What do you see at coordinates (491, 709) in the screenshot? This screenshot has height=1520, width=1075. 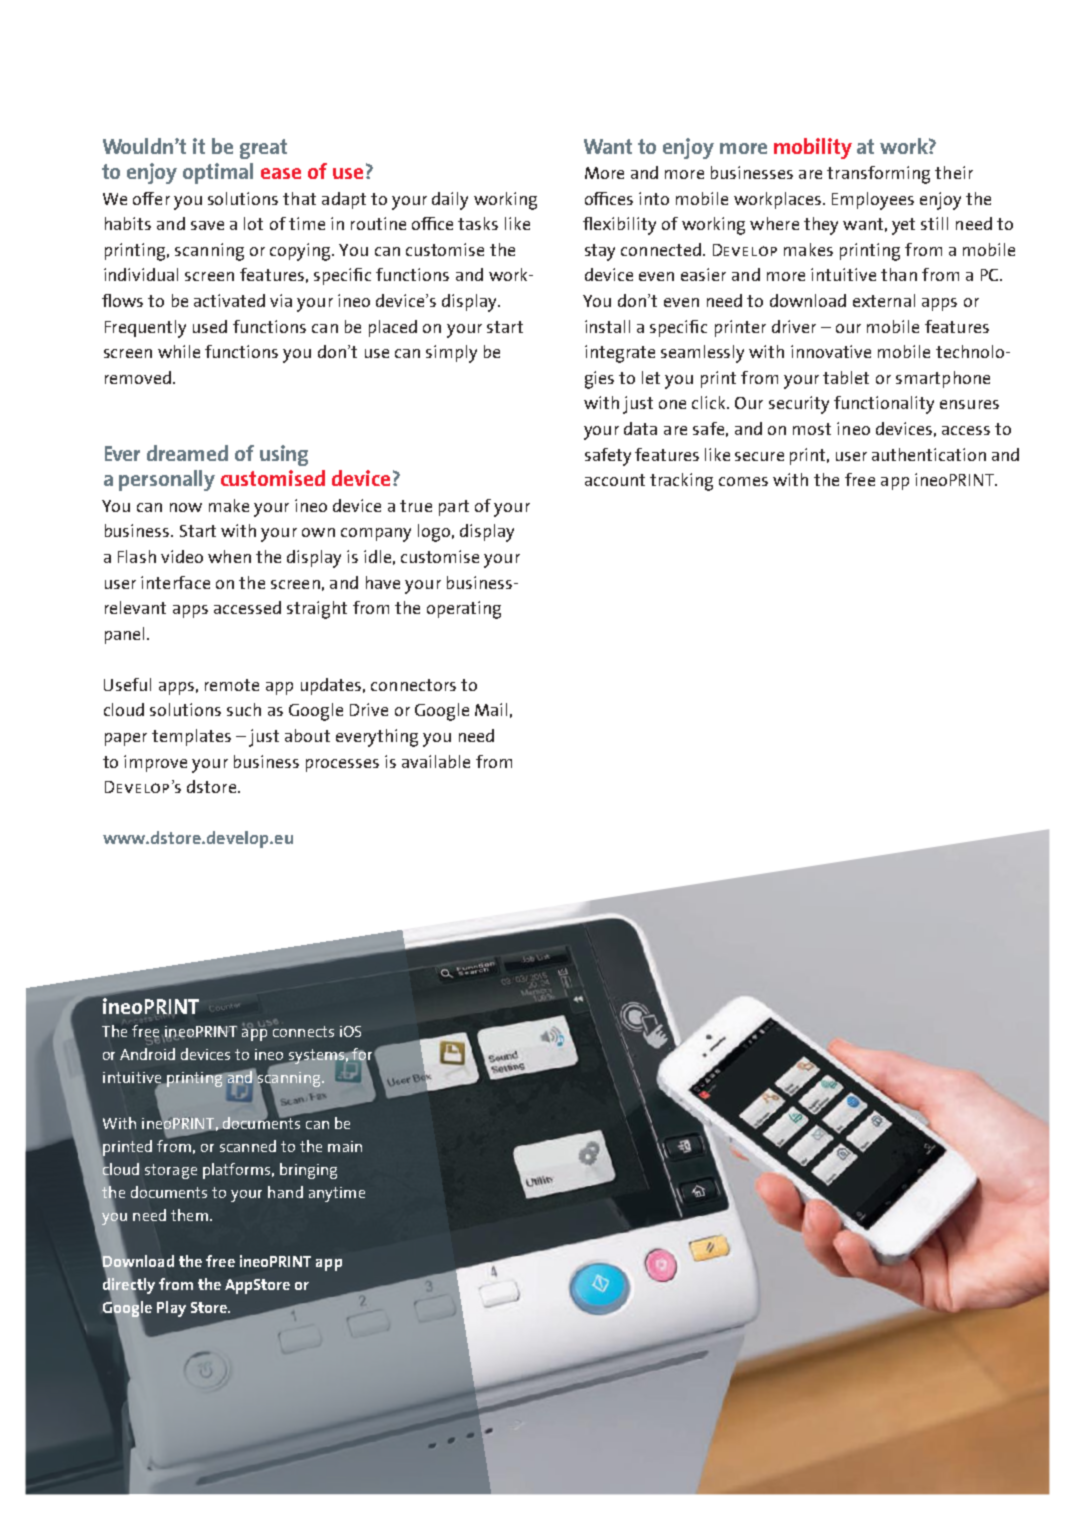 I see `Mail` at bounding box center [491, 709].
